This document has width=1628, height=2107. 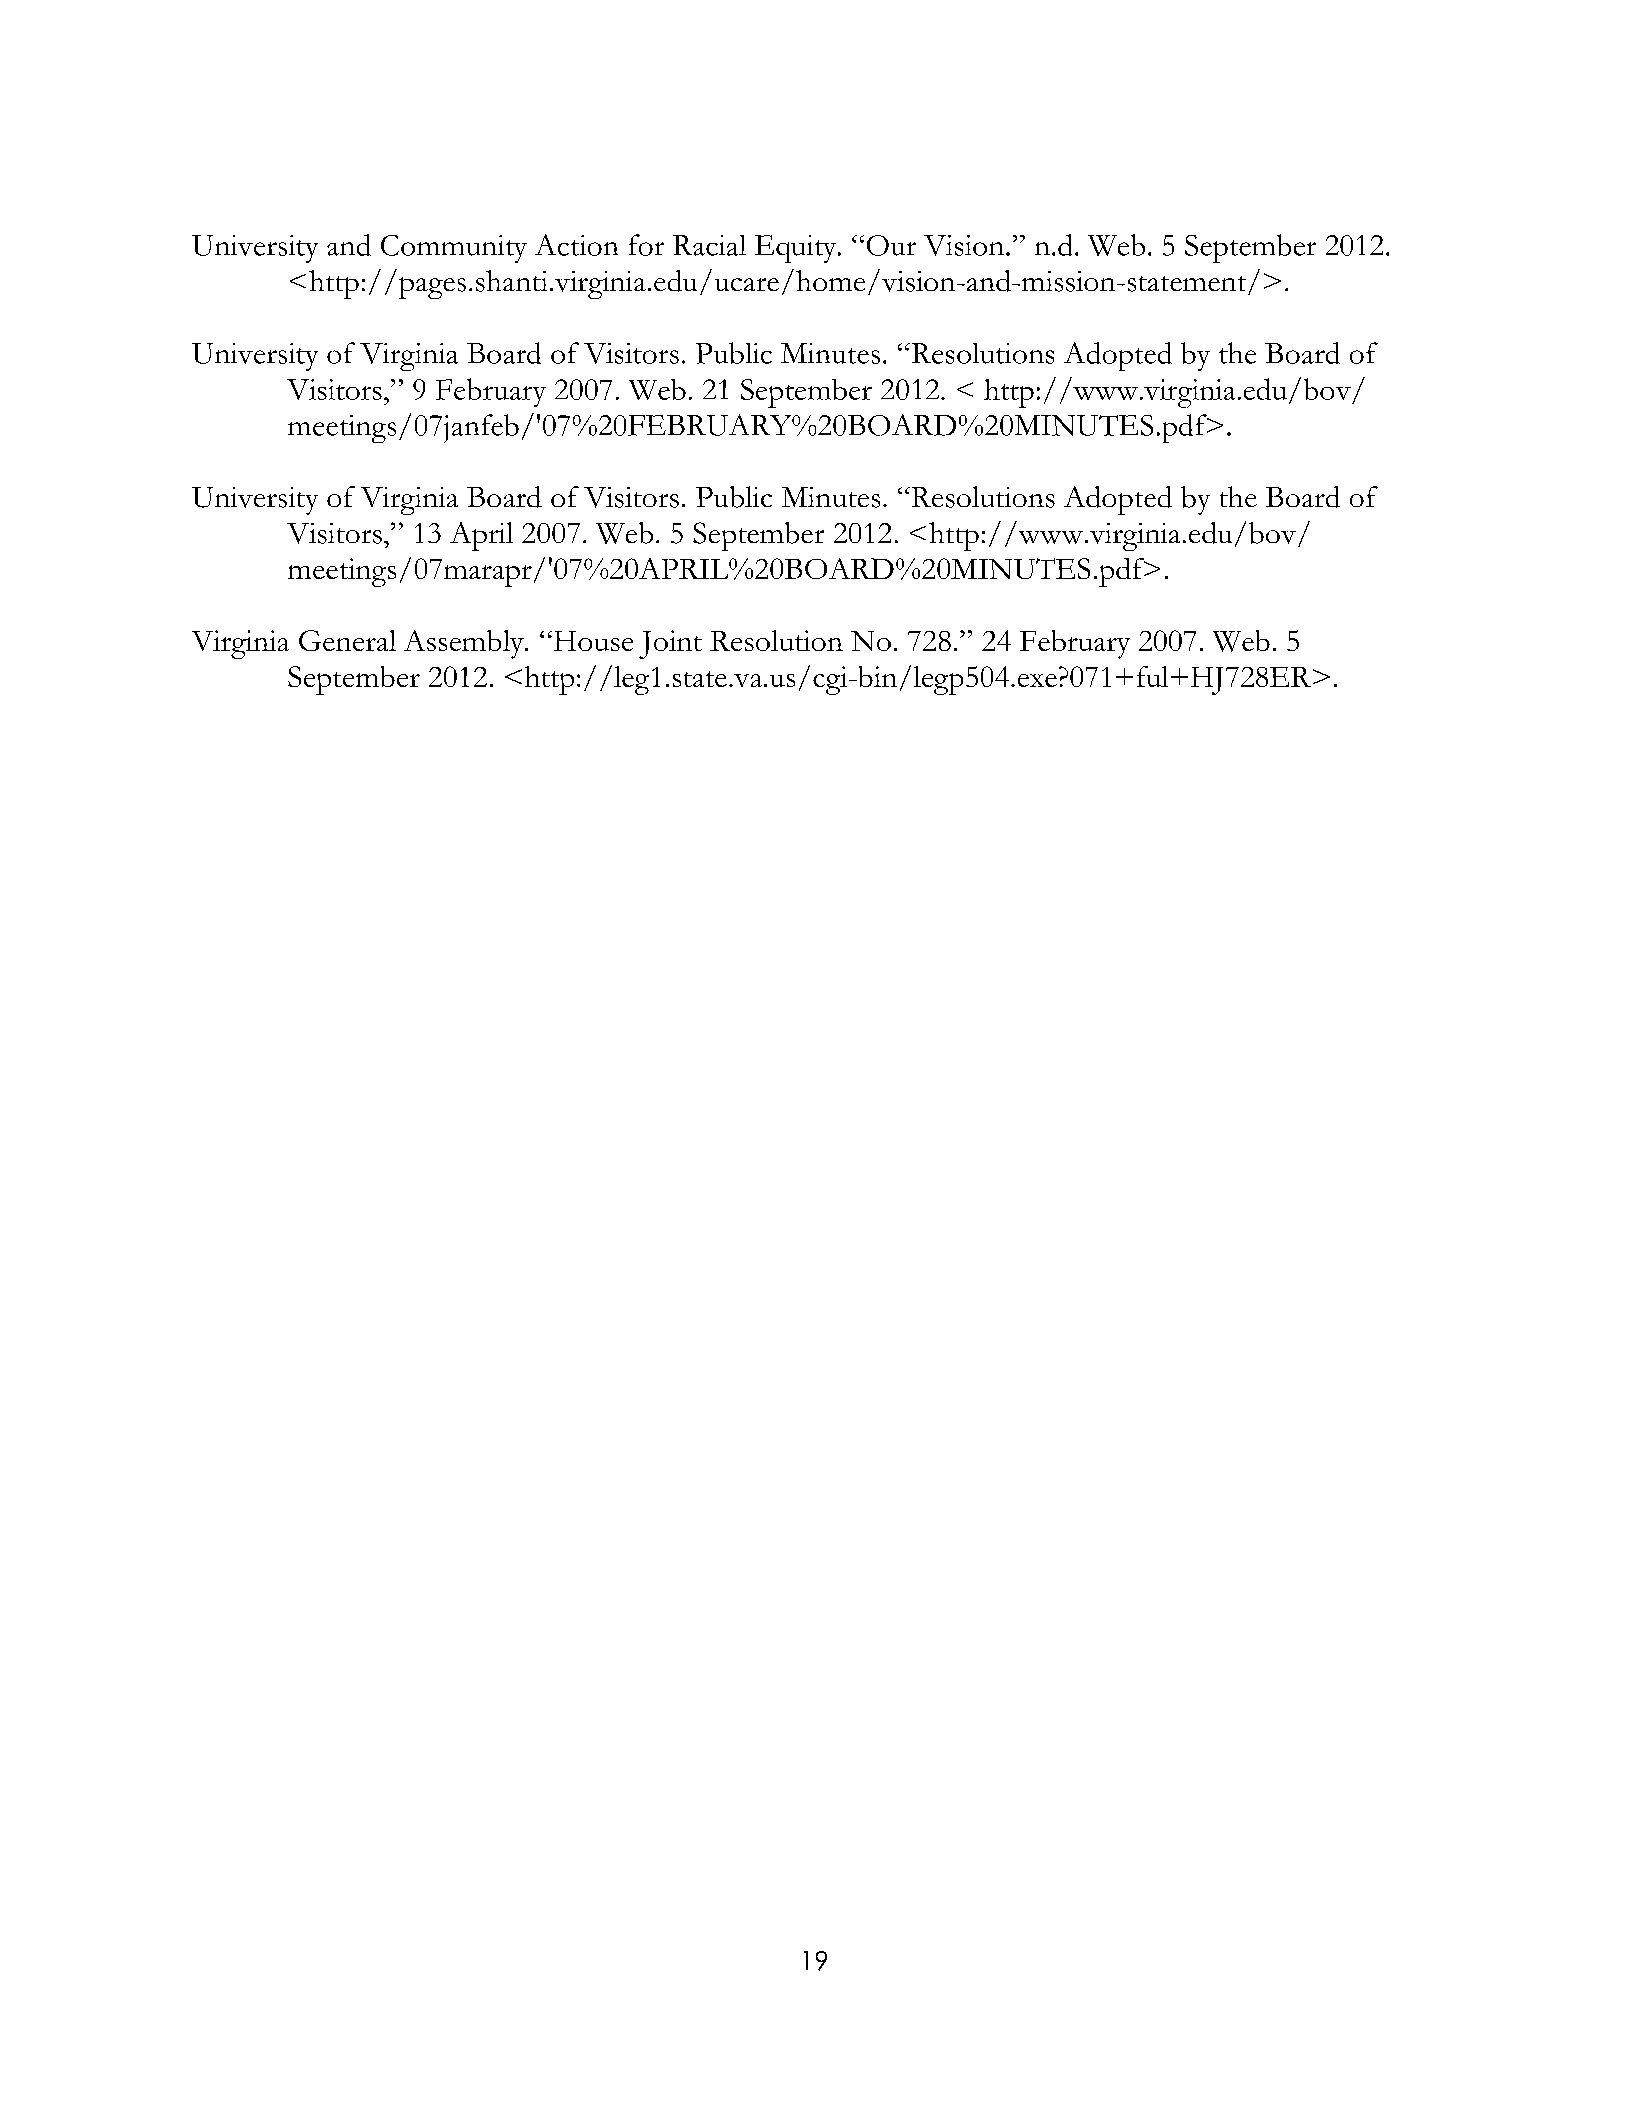 I want to click on House, so click(x=592, y=641).
